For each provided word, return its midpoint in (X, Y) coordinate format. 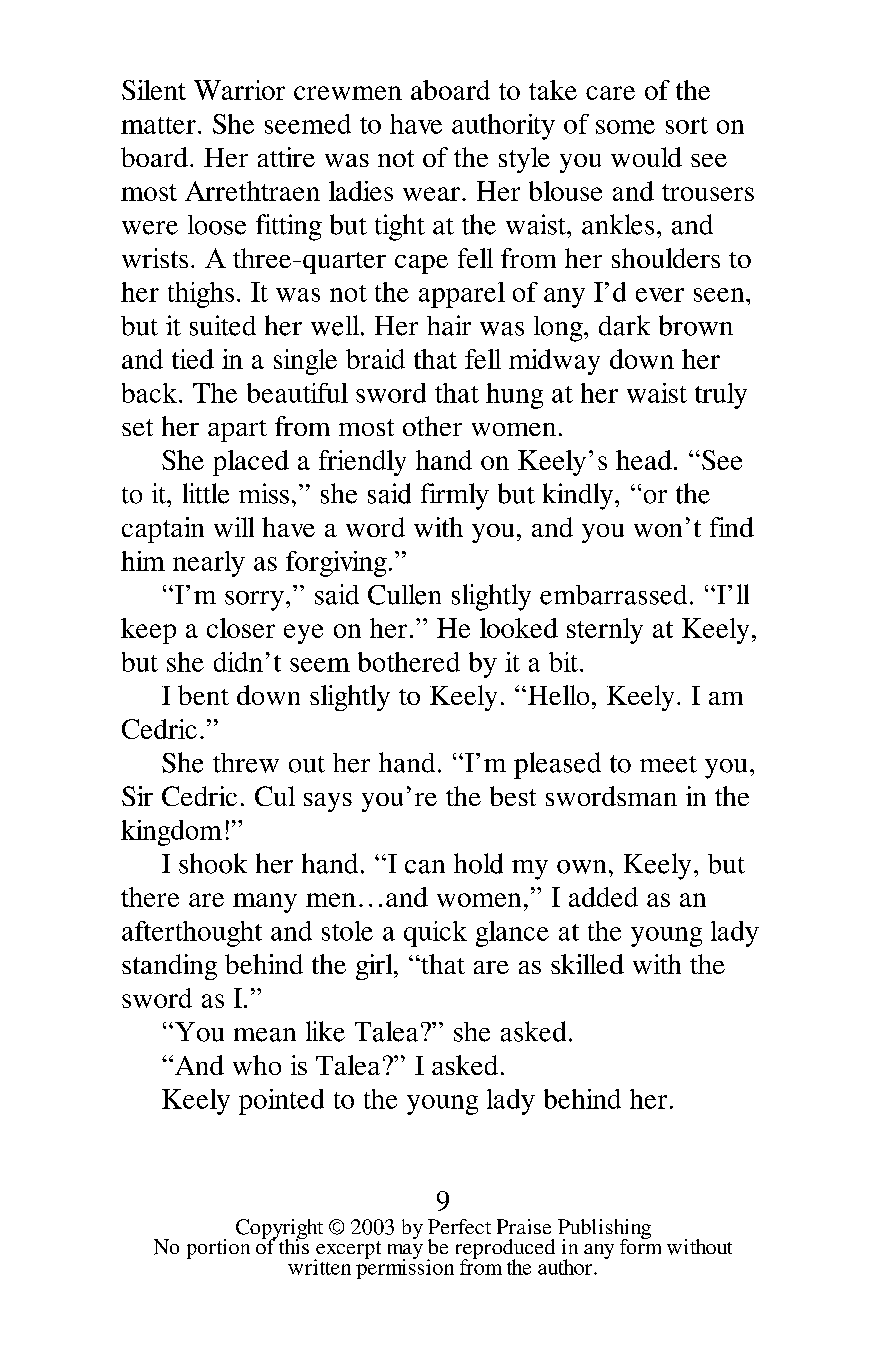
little (206, 493)
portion (218, 1249)
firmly (455, 496)
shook (213, 863)
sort (687, 125)
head (644, 460)
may (405, 1252)
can (425, 867)
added (603, 897)
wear (431, 194)
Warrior (239, 90)
